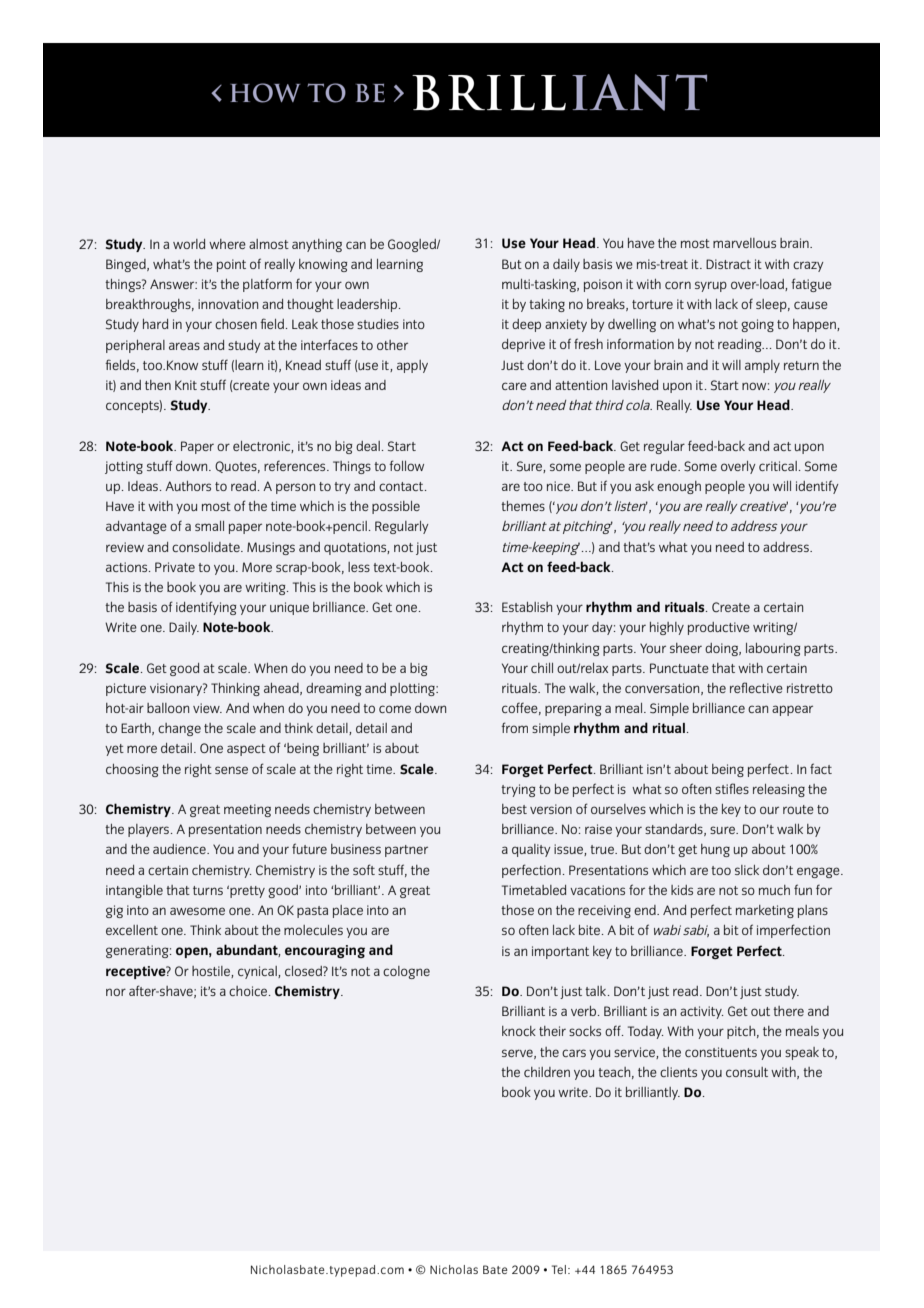 This screenshot has height=1308, width=924. Describe the element at coordinates (514, 727) in the screenshot. I see `from` at that location.
